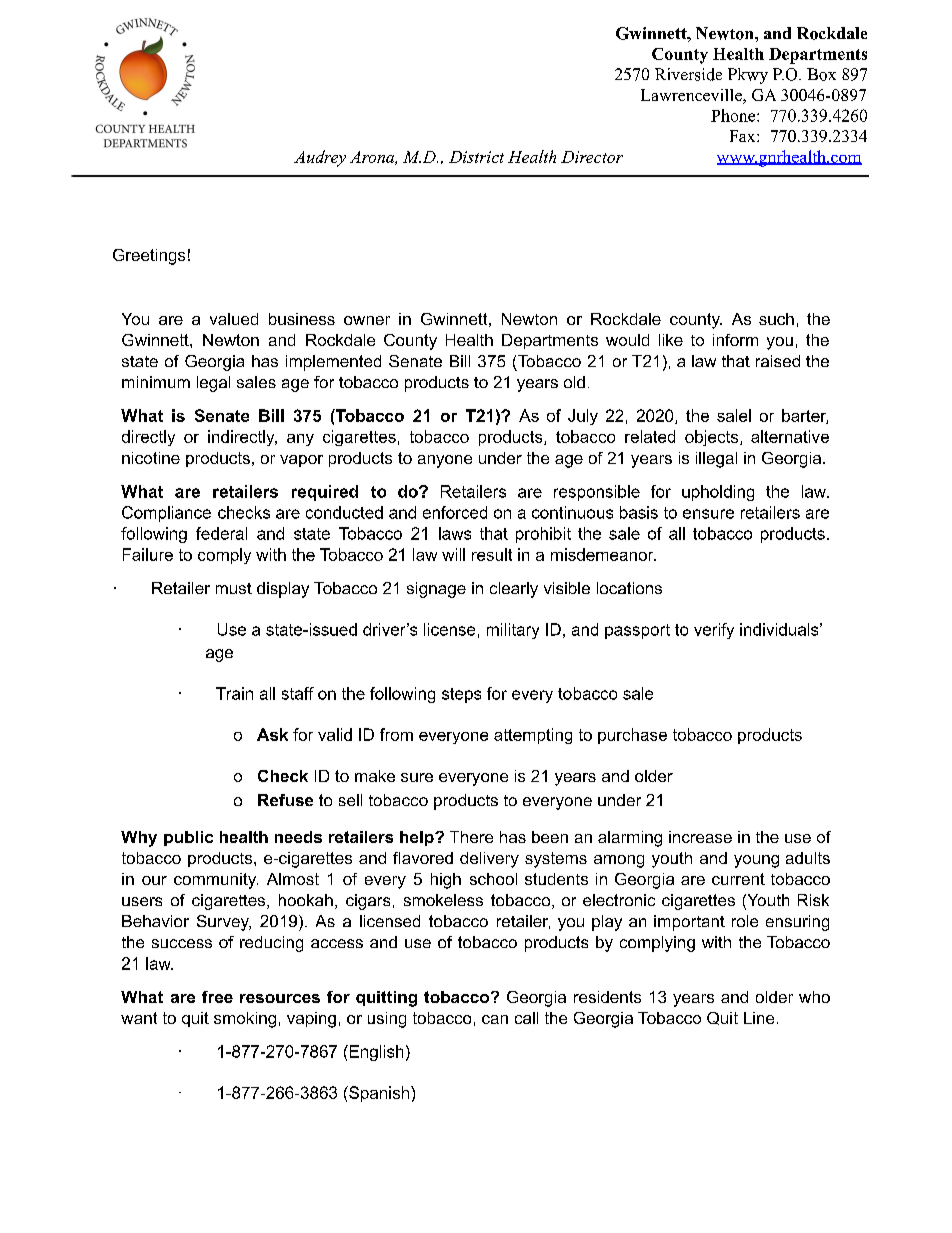 This page has height=1233, width=952. Describe the element at coordinates (734, 115) in the page. I see `Phone` at that location.
